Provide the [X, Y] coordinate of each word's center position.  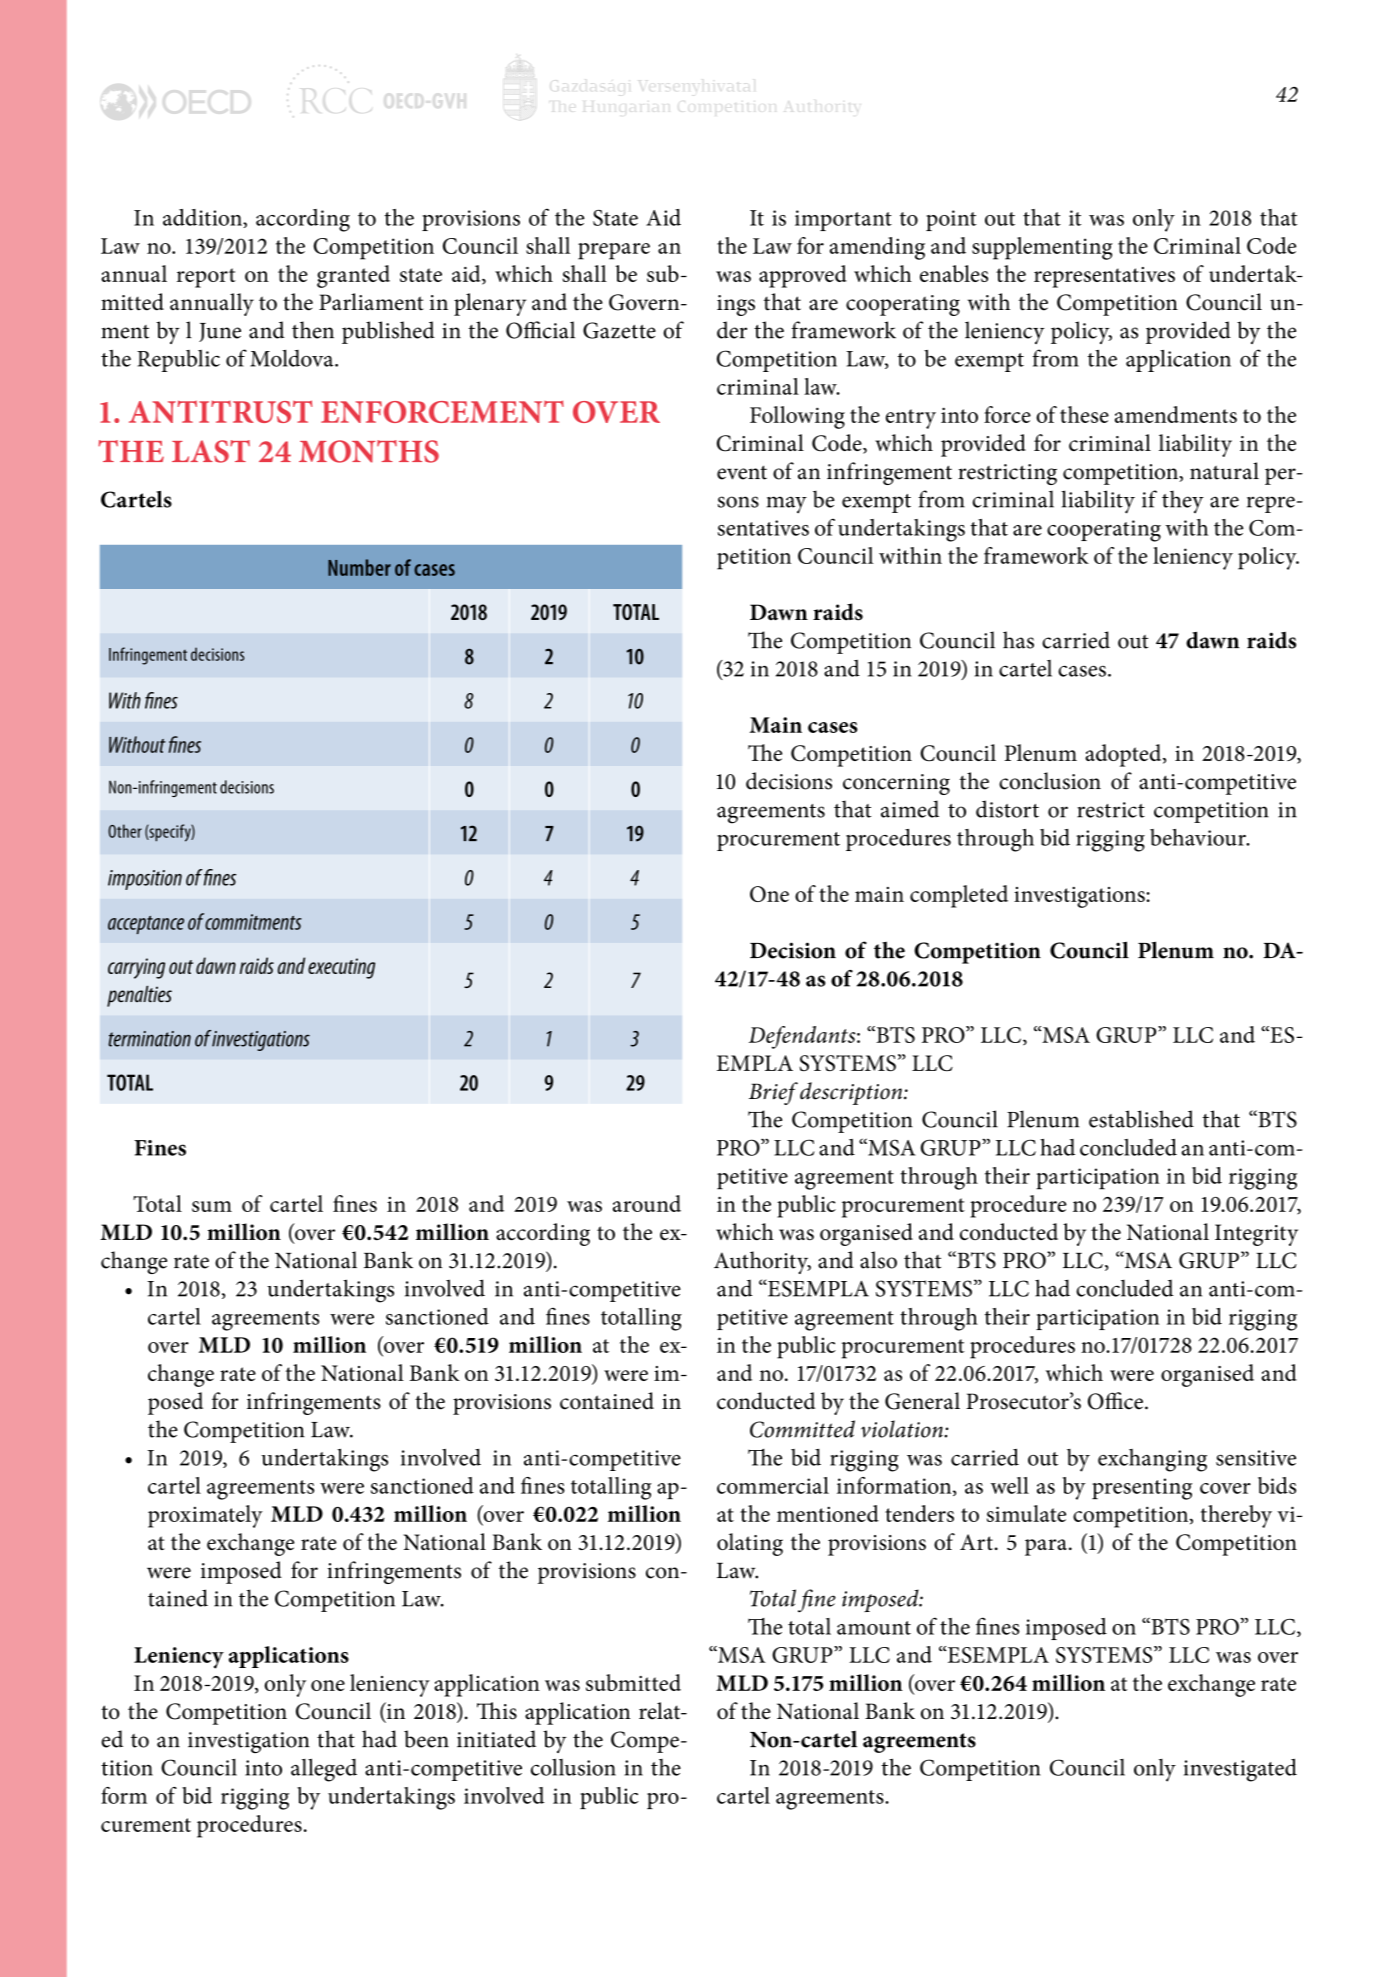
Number [359, 567]
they [1183, 501]
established [1141, 1119]
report [206, 278]
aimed [910, 809]
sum [212, 1206]
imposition [145, 880]
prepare [614, 251]
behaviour [1199, 837]
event [742, 472]
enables [954, 273]
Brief [773, 1093]
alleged [324, 1770]
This [497, 1711]
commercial [773, 1485]
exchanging [1152, 1460]
